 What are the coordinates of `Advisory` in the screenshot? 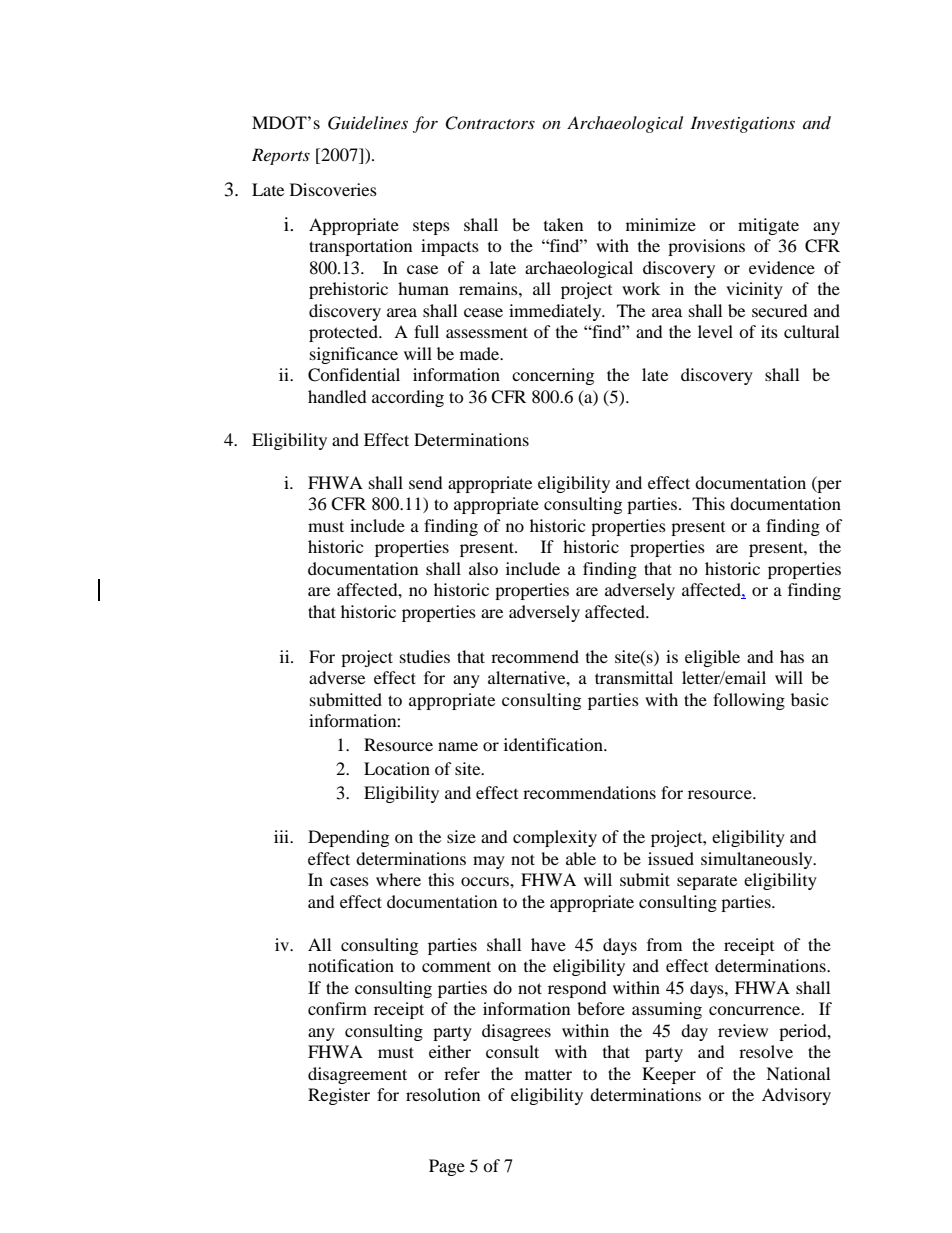 It's located at (796, 1096).
